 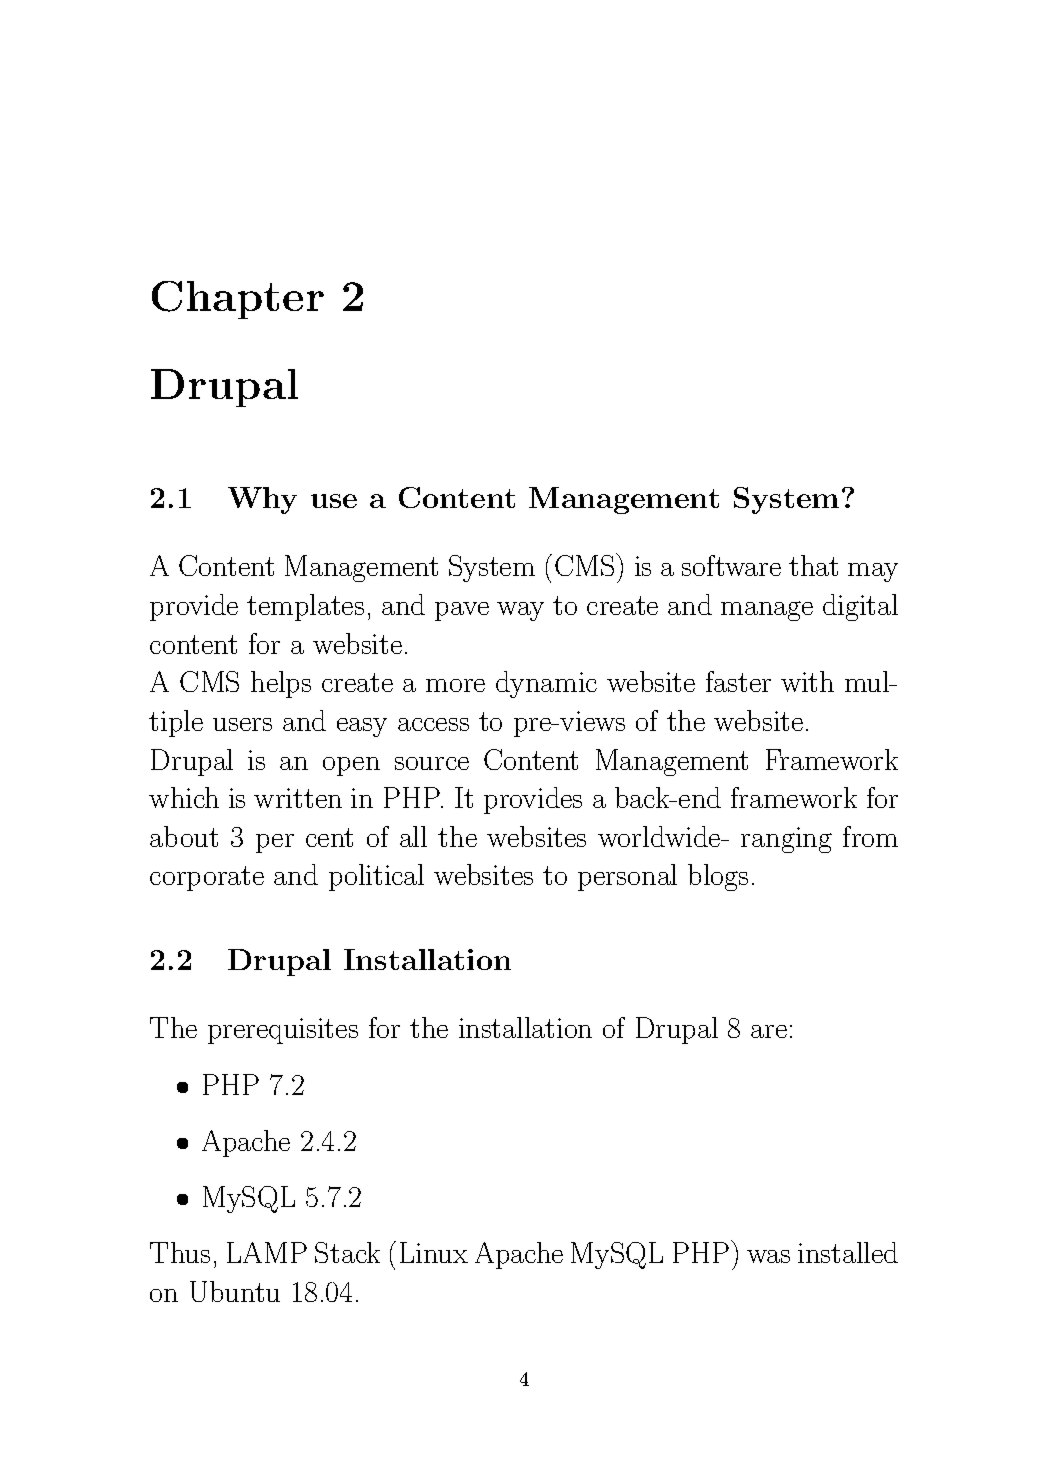 What do you see at coordinates (627, 877) in the image?
I see `personal` at bounding box center [627, 877].
